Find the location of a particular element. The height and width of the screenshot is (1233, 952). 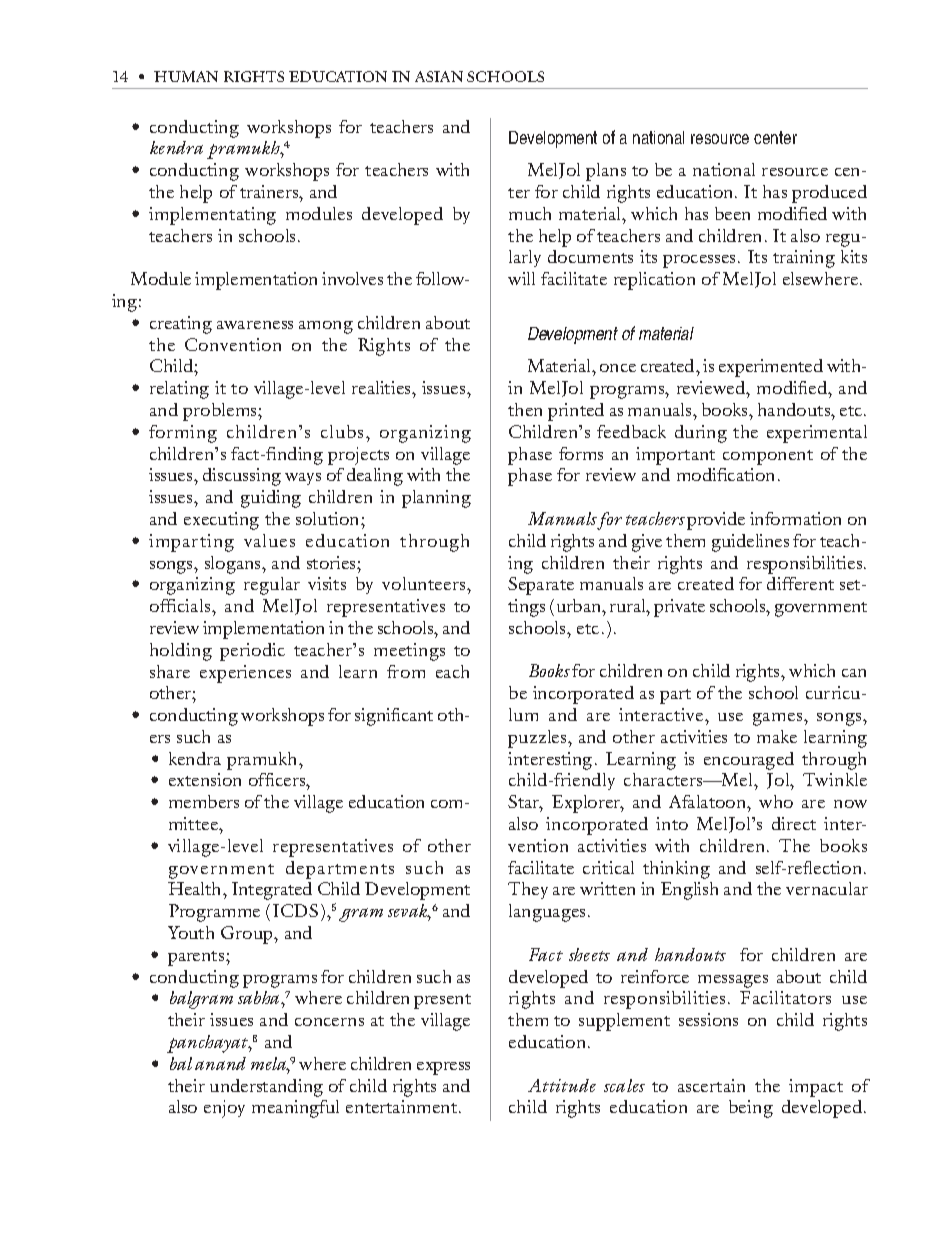

They is located at coordinates (528, 890).
